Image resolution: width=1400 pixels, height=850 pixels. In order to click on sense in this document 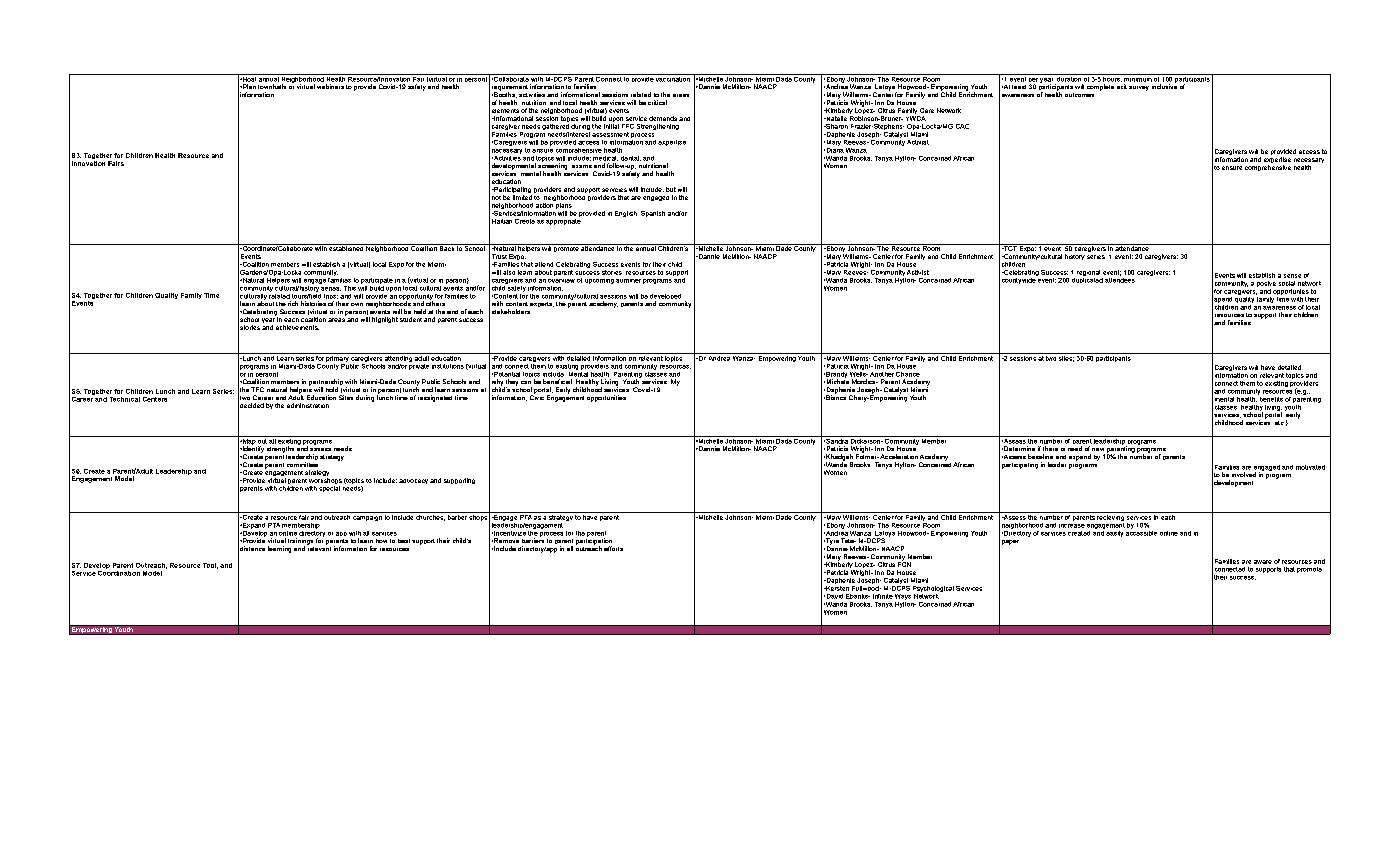, I will do `click(1292, 276)`.
